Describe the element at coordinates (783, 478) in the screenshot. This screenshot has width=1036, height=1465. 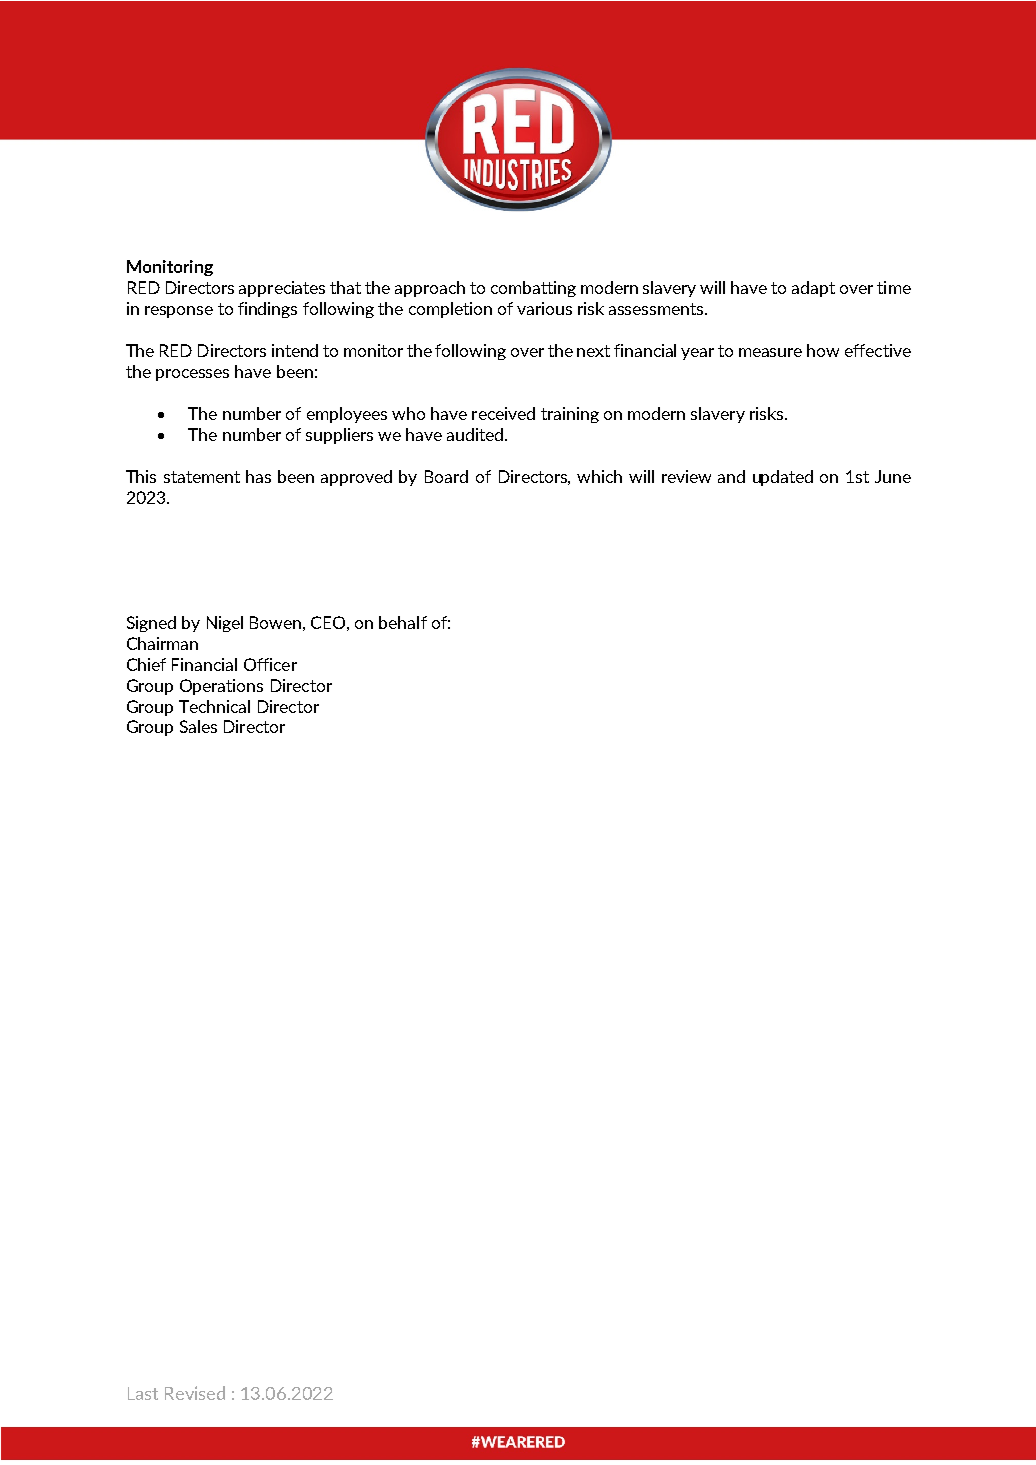
I see `updated` at that location.
